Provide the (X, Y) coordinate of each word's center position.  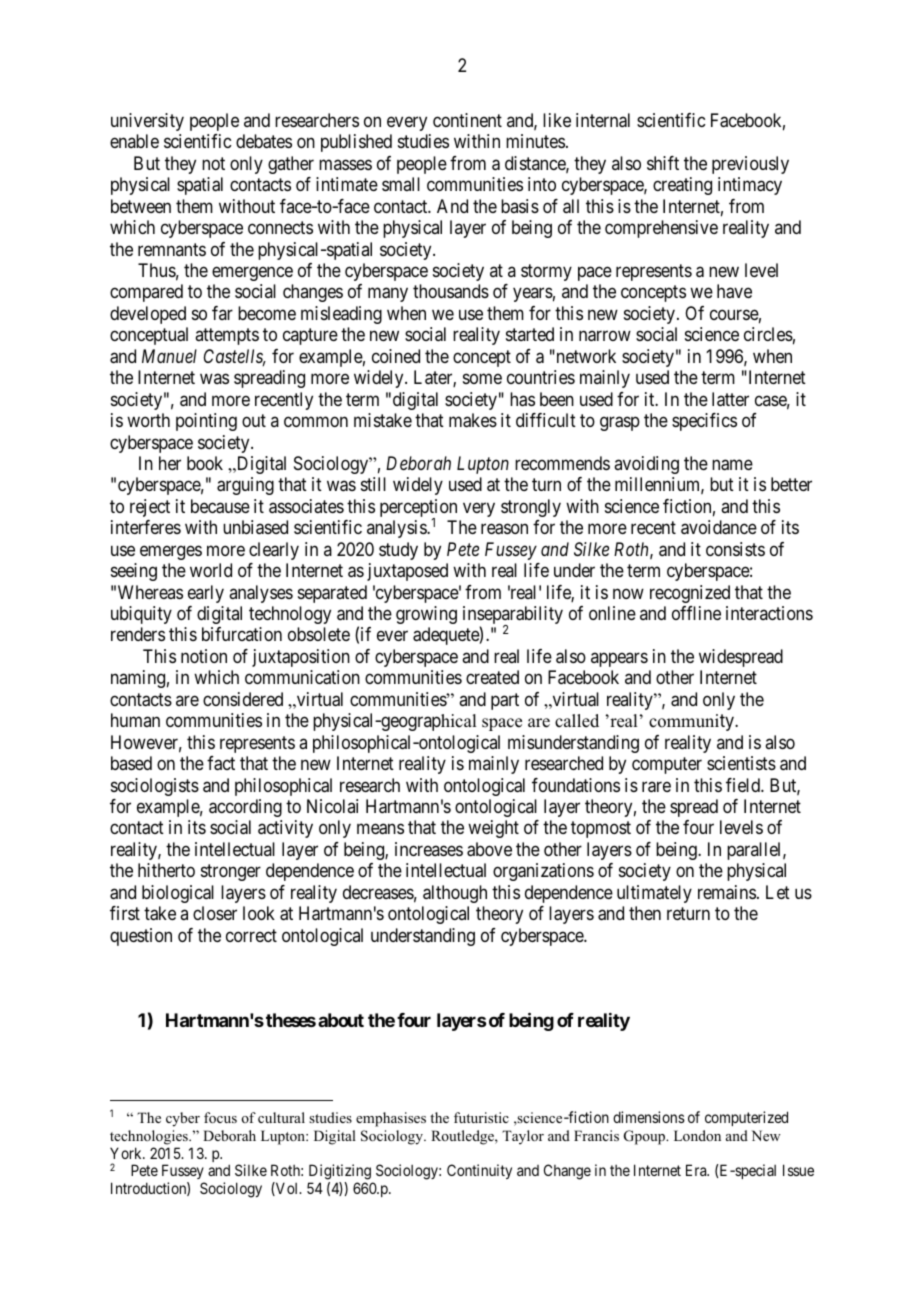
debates (264, 141)
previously (750, 165)
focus (220, 1117)
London (697, 1135)
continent (467, 120)
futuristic (481, 1117)
